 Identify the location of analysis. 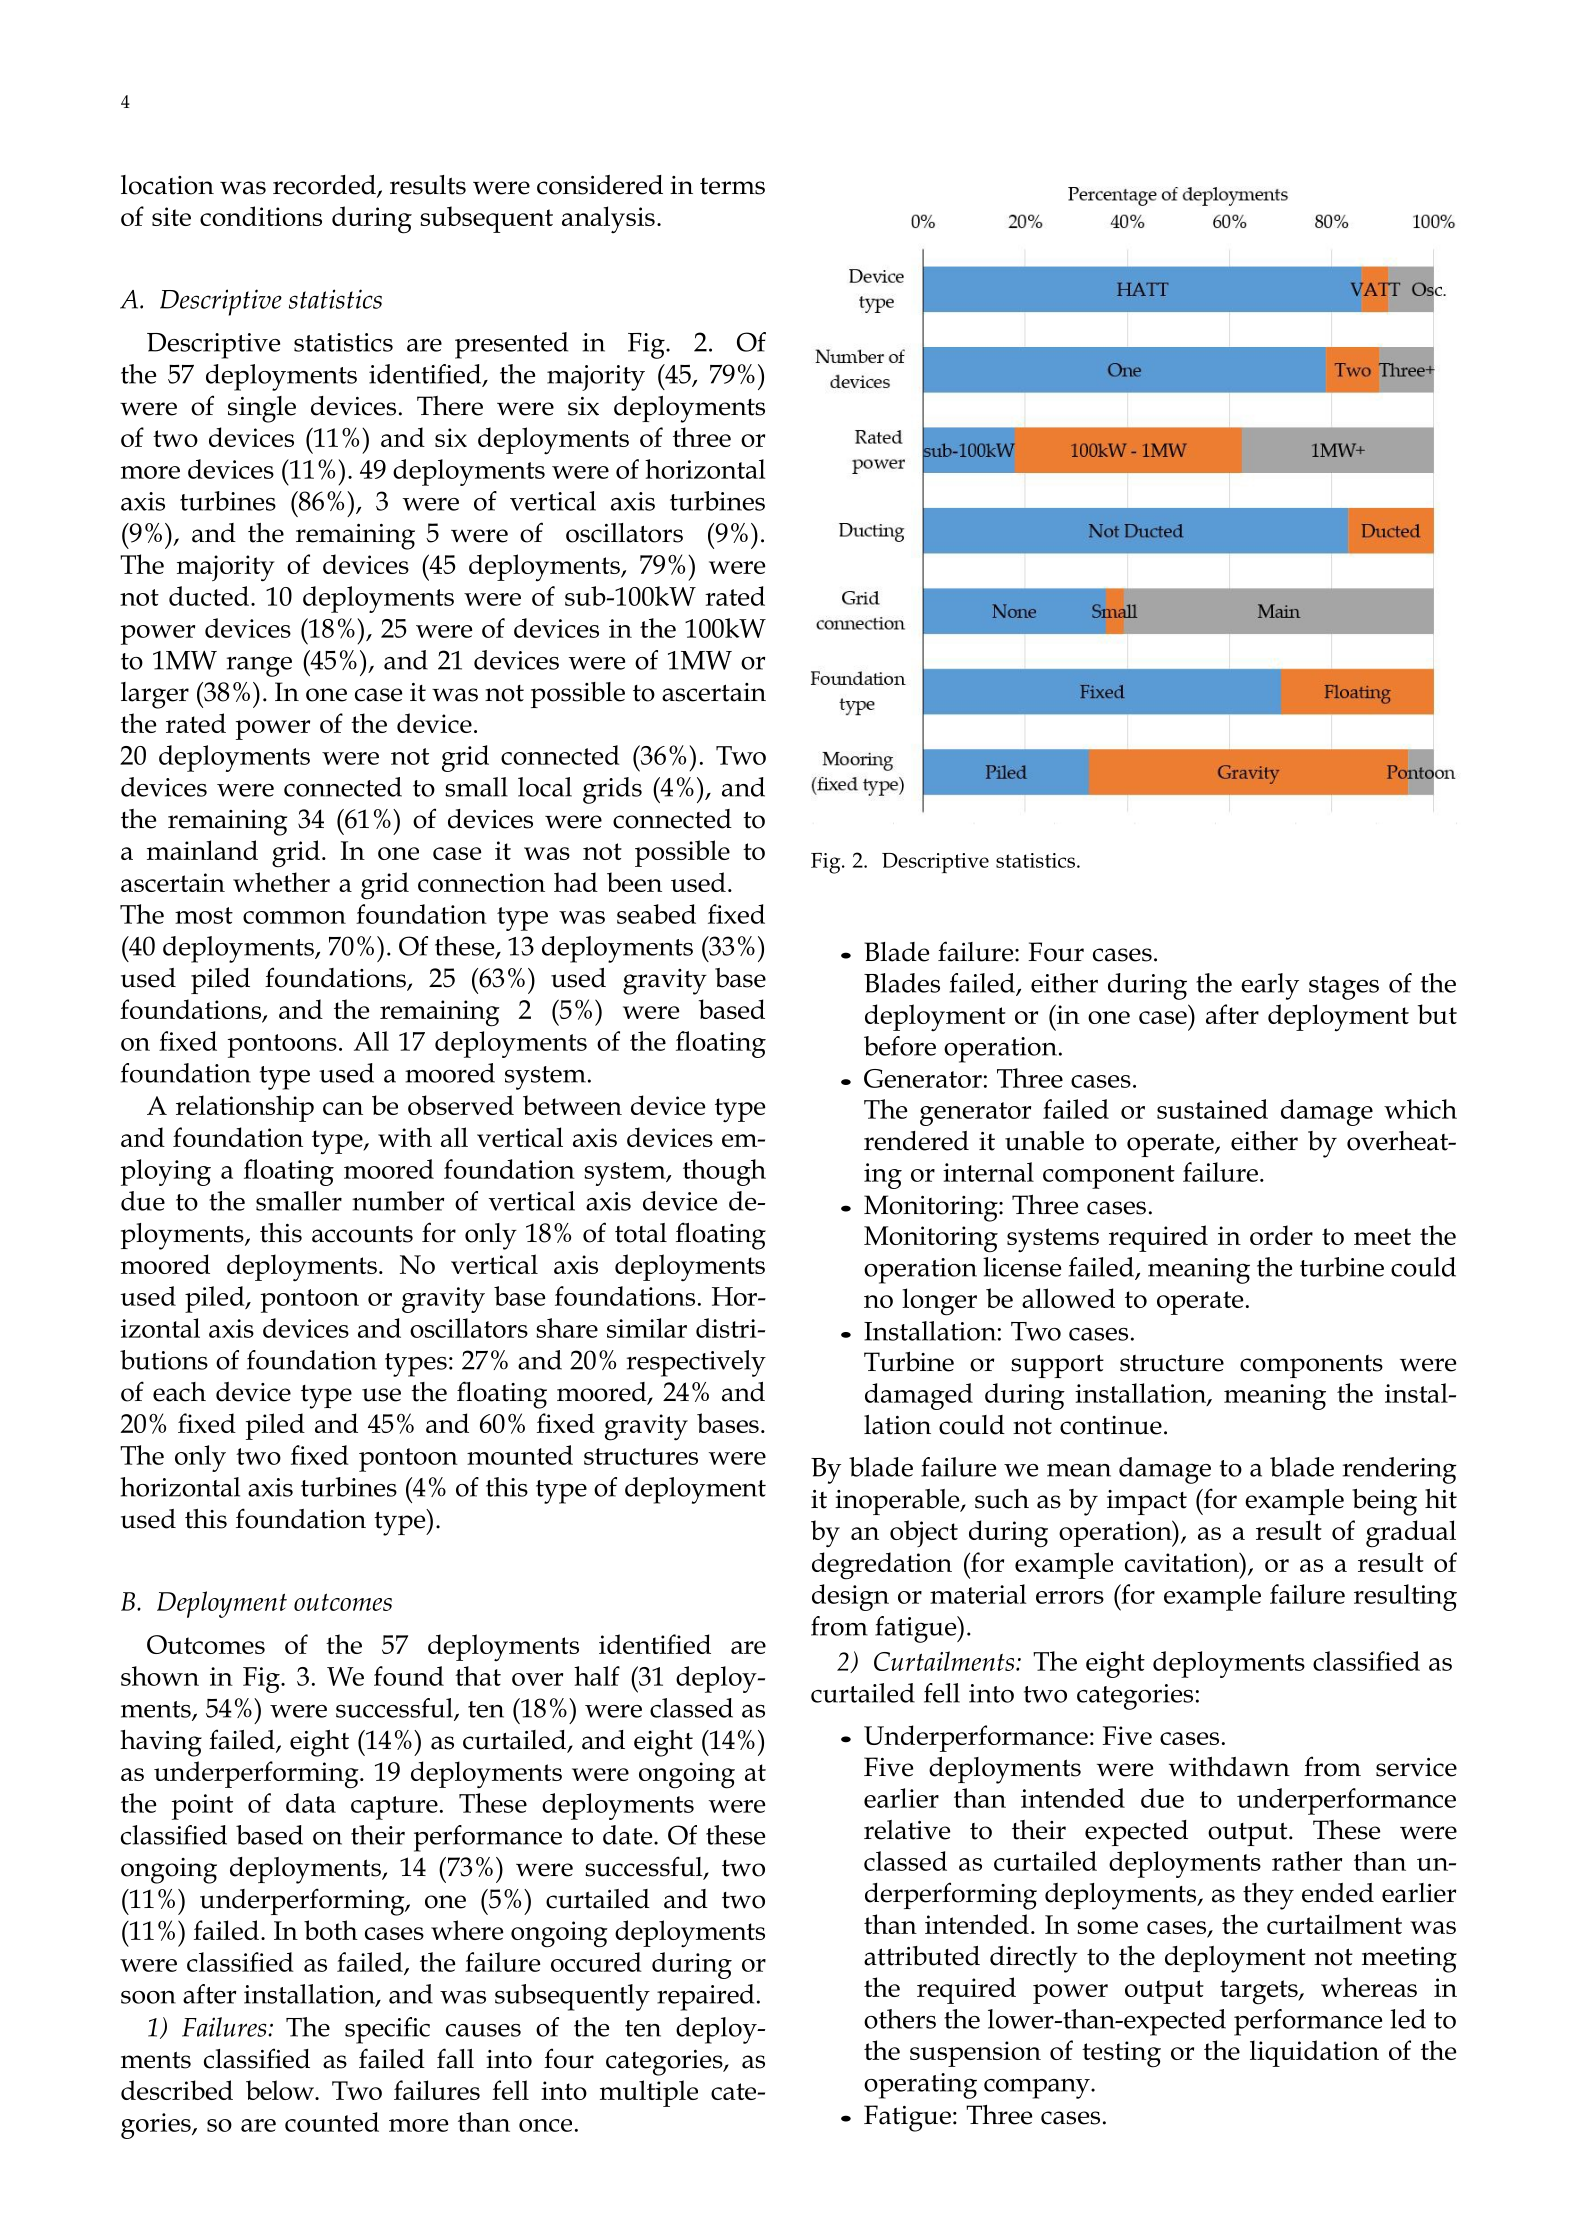
(608, 219).
